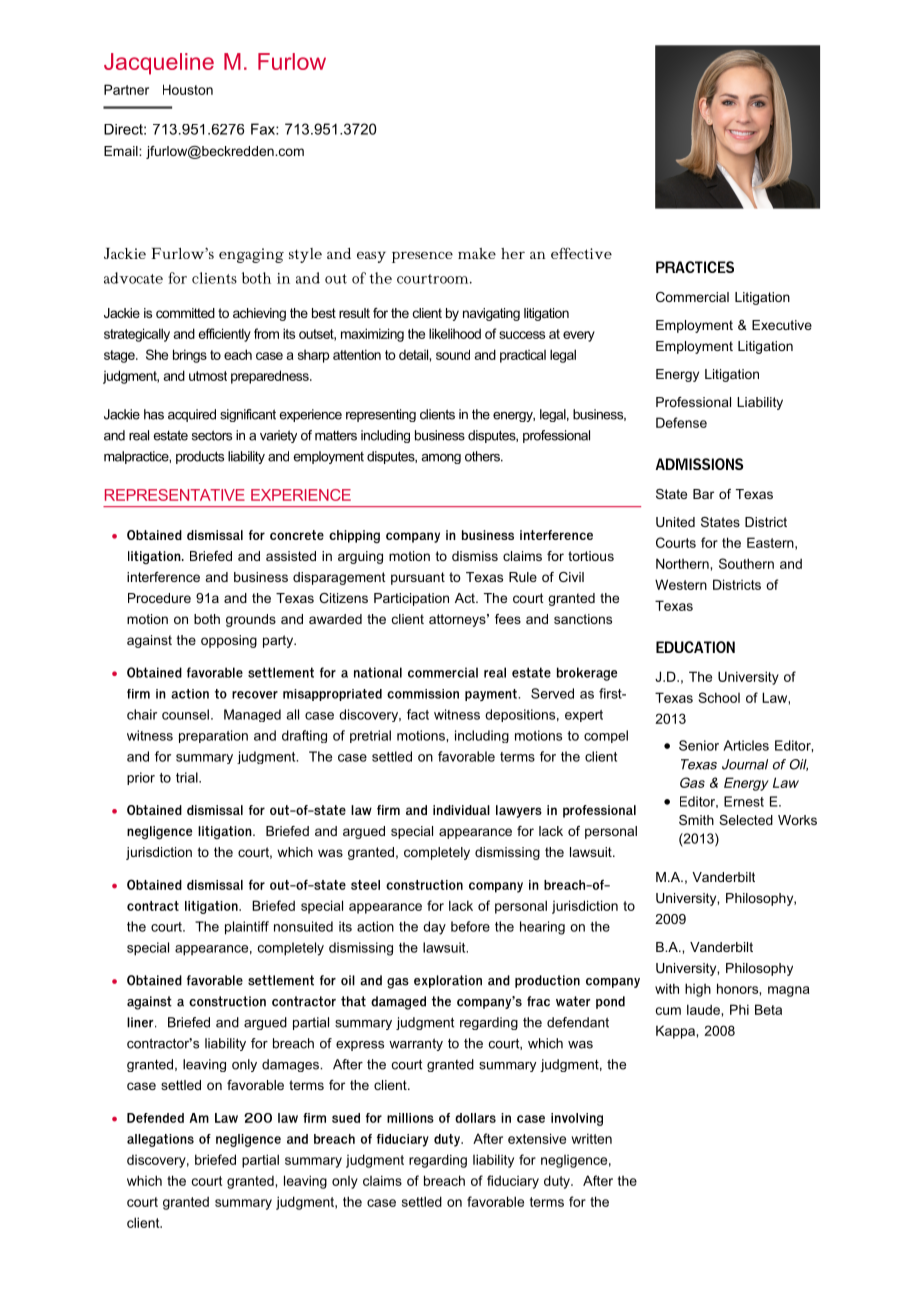 This screenshot has width=924, height=1308. What do you see at coordinates (212, 435) in the screenshot?
I see `sectors` at bounding box center [212, 435].
